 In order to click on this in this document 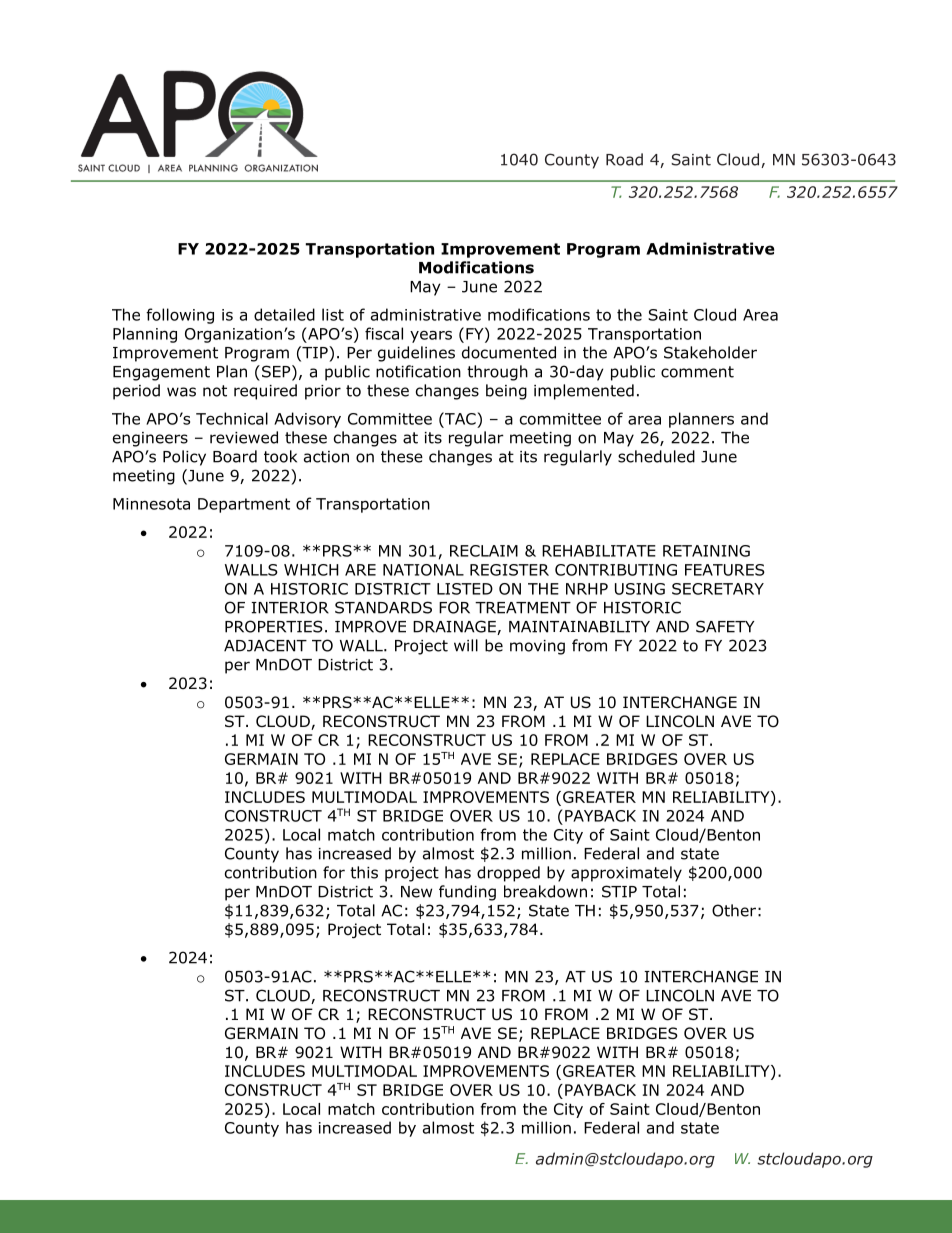, I will do `click(364, 872)`.
